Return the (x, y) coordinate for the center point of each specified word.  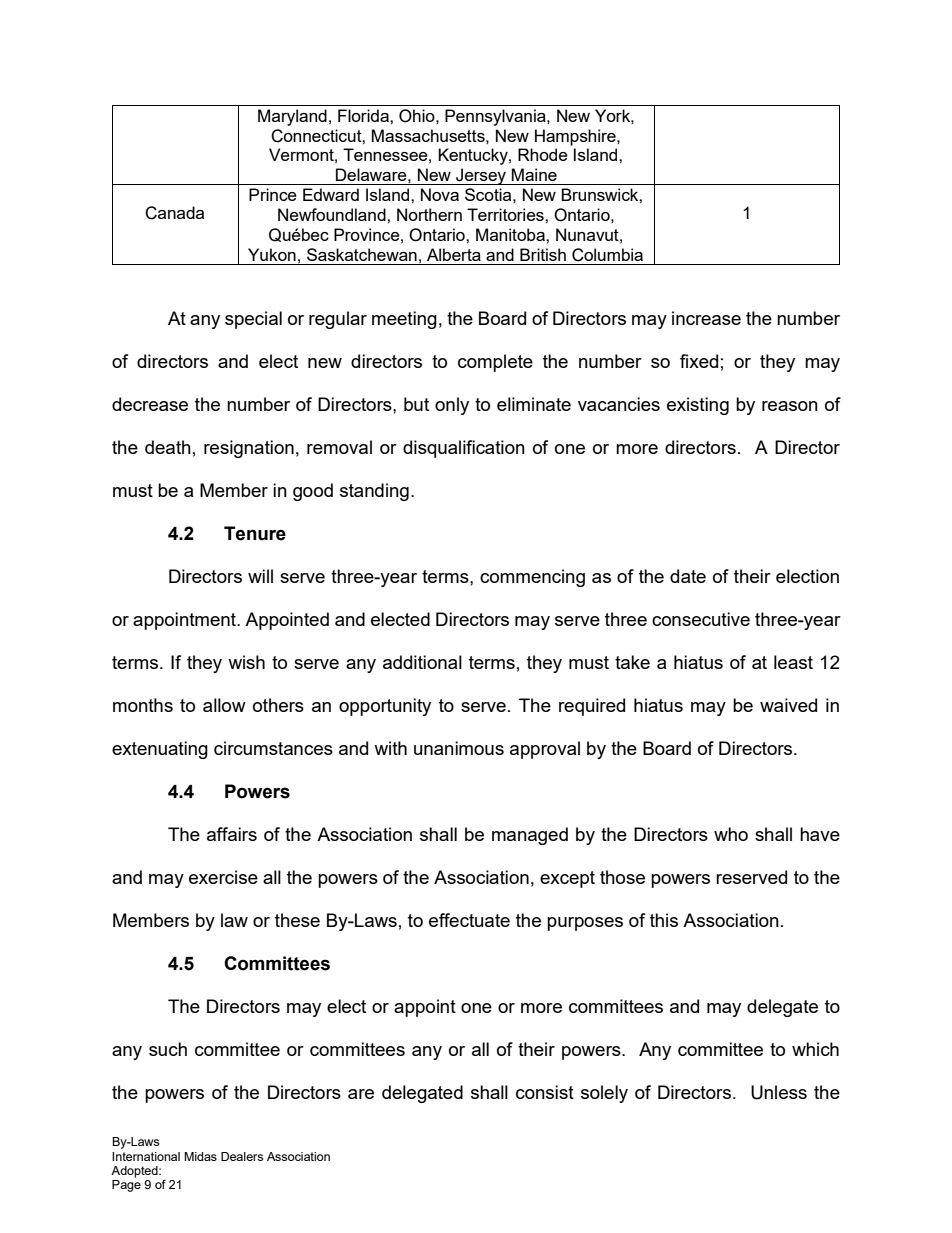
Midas (200, 1156)
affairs (232, 834)
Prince (273, 194)
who (731, 834)
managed (530, 836)
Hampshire (576, 137)
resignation (249, 449)
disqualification (464, 449)
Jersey (481, 176)
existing (698, 406)
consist (545, 1092)
